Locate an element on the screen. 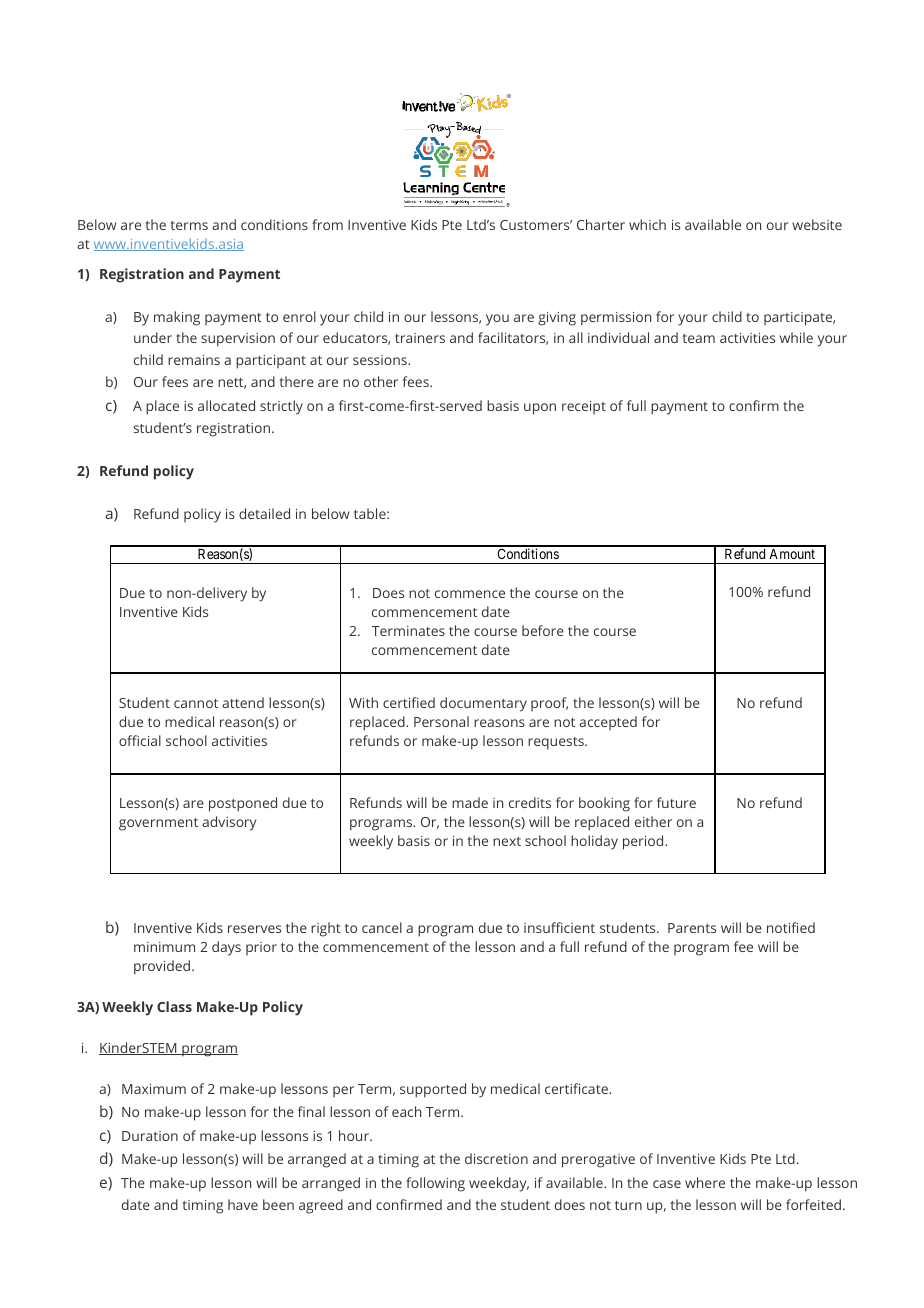 The image size is (924, 1308). attend is located at coordinates (243, 702).
